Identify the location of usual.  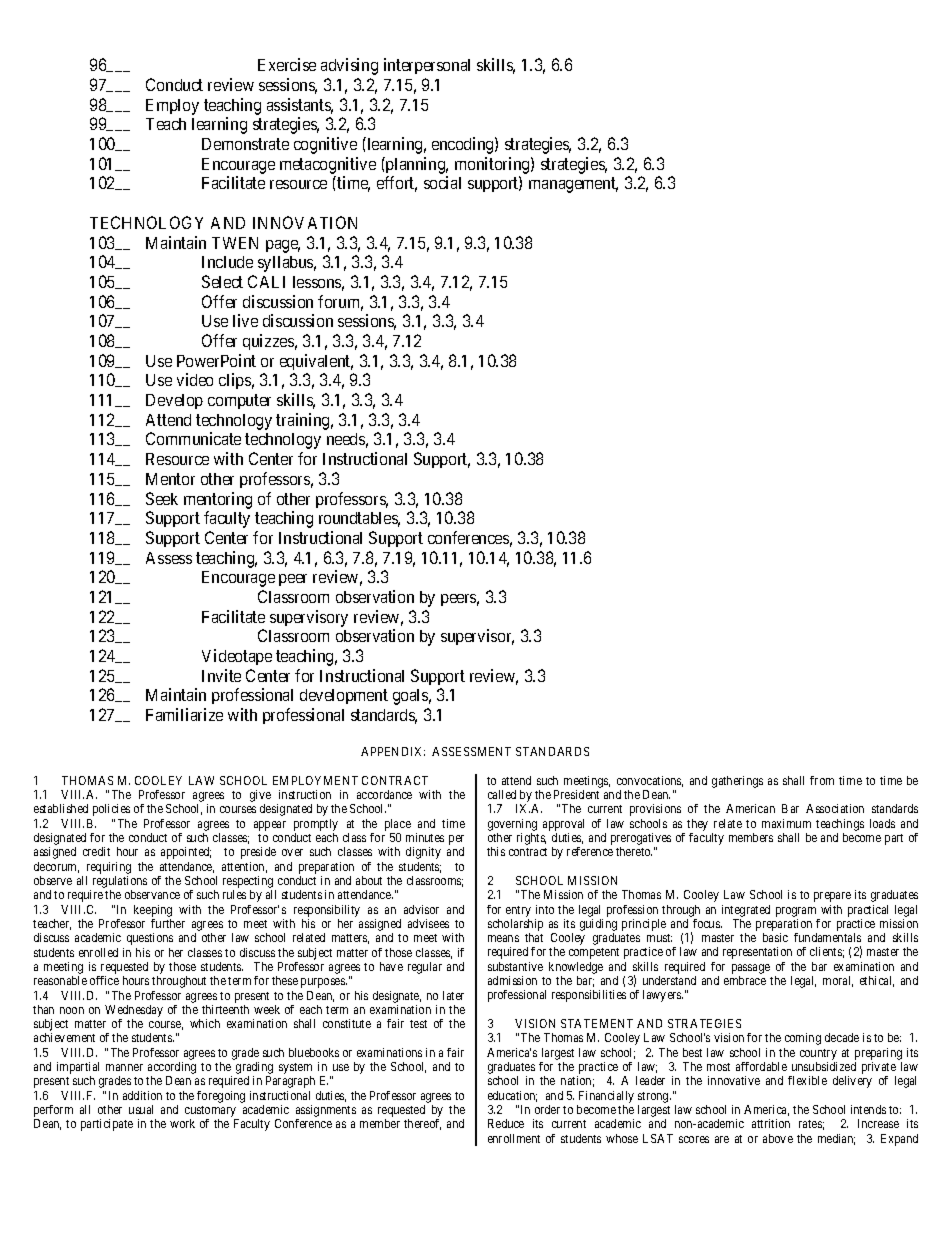
(141, 1109).
